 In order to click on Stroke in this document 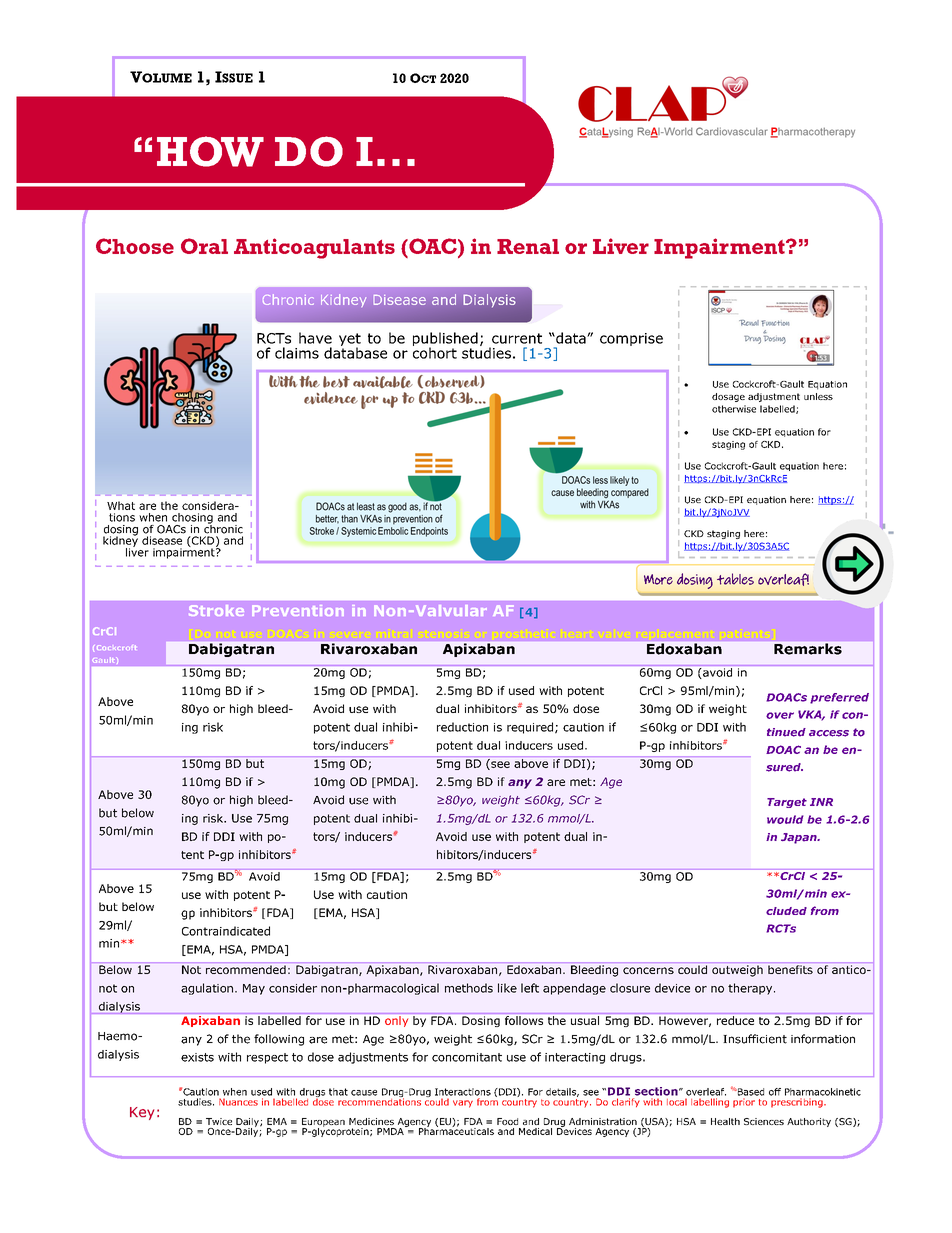, I will do `click(216, 610)`.
